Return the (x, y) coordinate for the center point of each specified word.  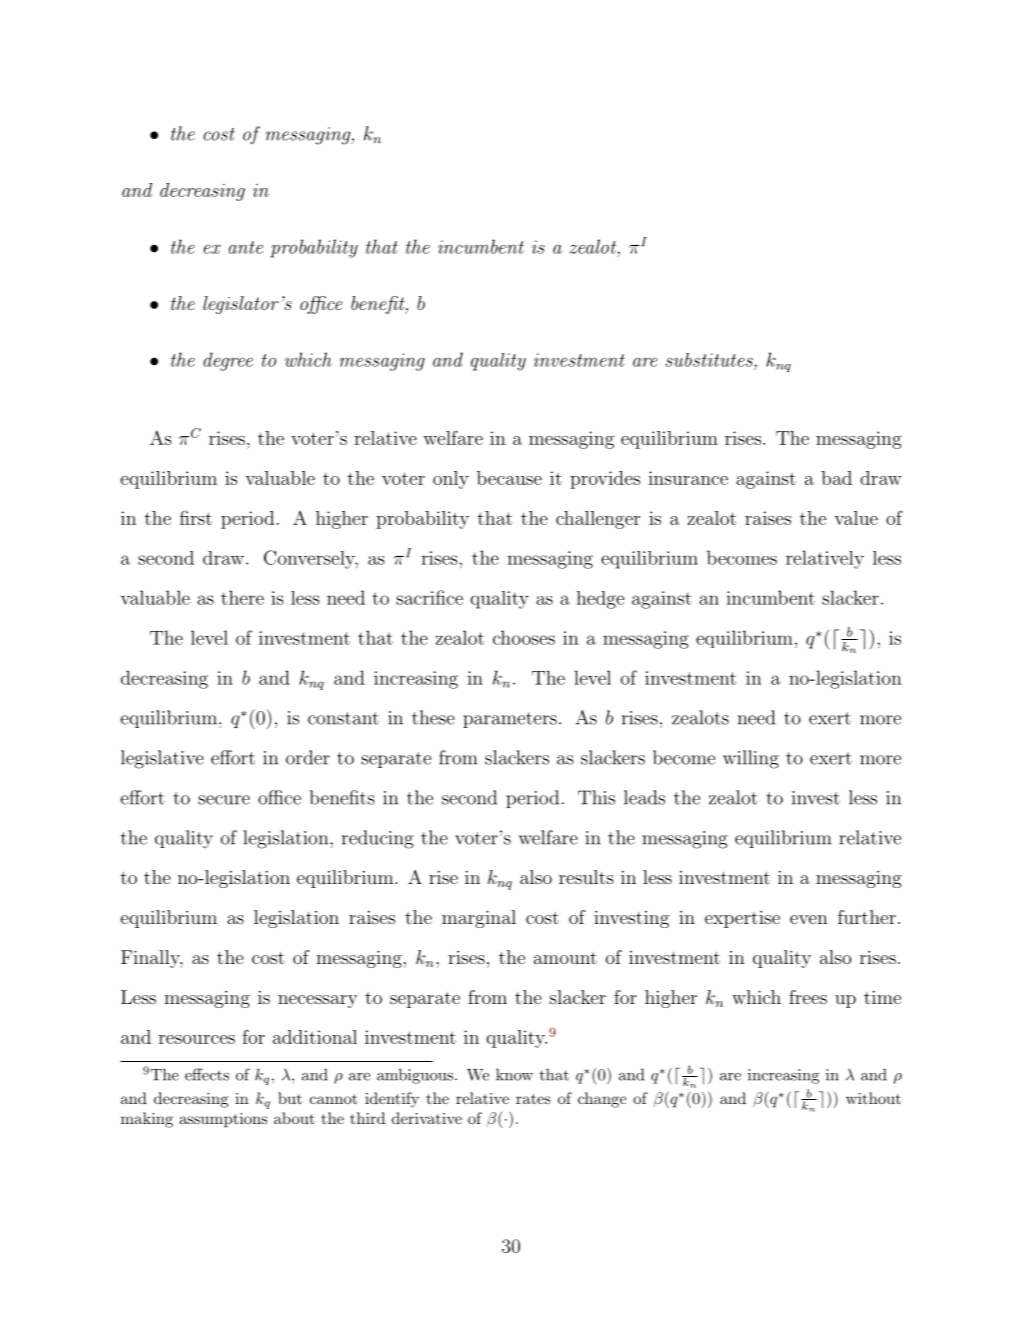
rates (533, 1099)
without (873, 1098)
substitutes (709, 360)
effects (207, 1074)
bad (836, 478)
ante (246, 247)
